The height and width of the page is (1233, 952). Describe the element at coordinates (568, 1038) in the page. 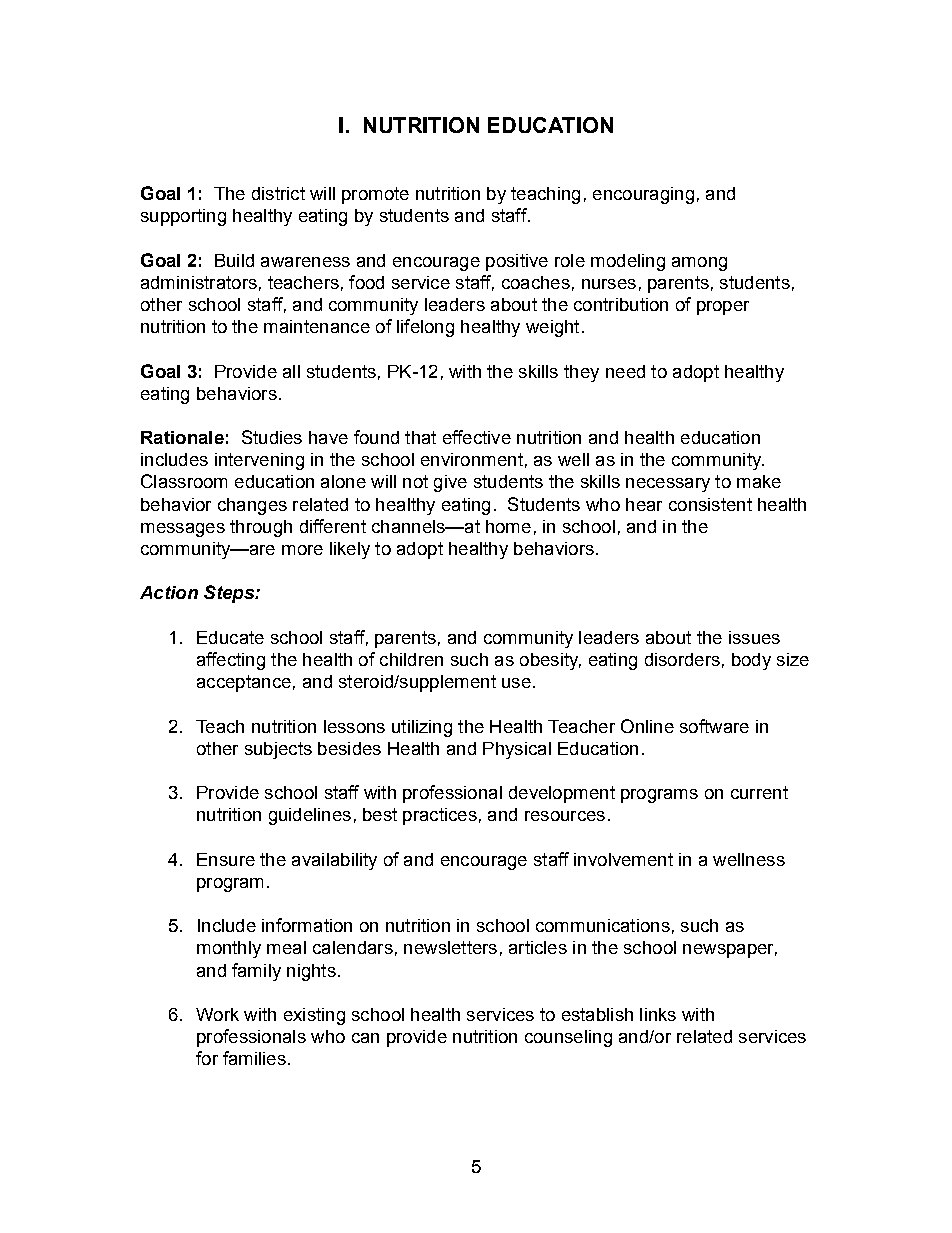

I see `counseling` at that location.
